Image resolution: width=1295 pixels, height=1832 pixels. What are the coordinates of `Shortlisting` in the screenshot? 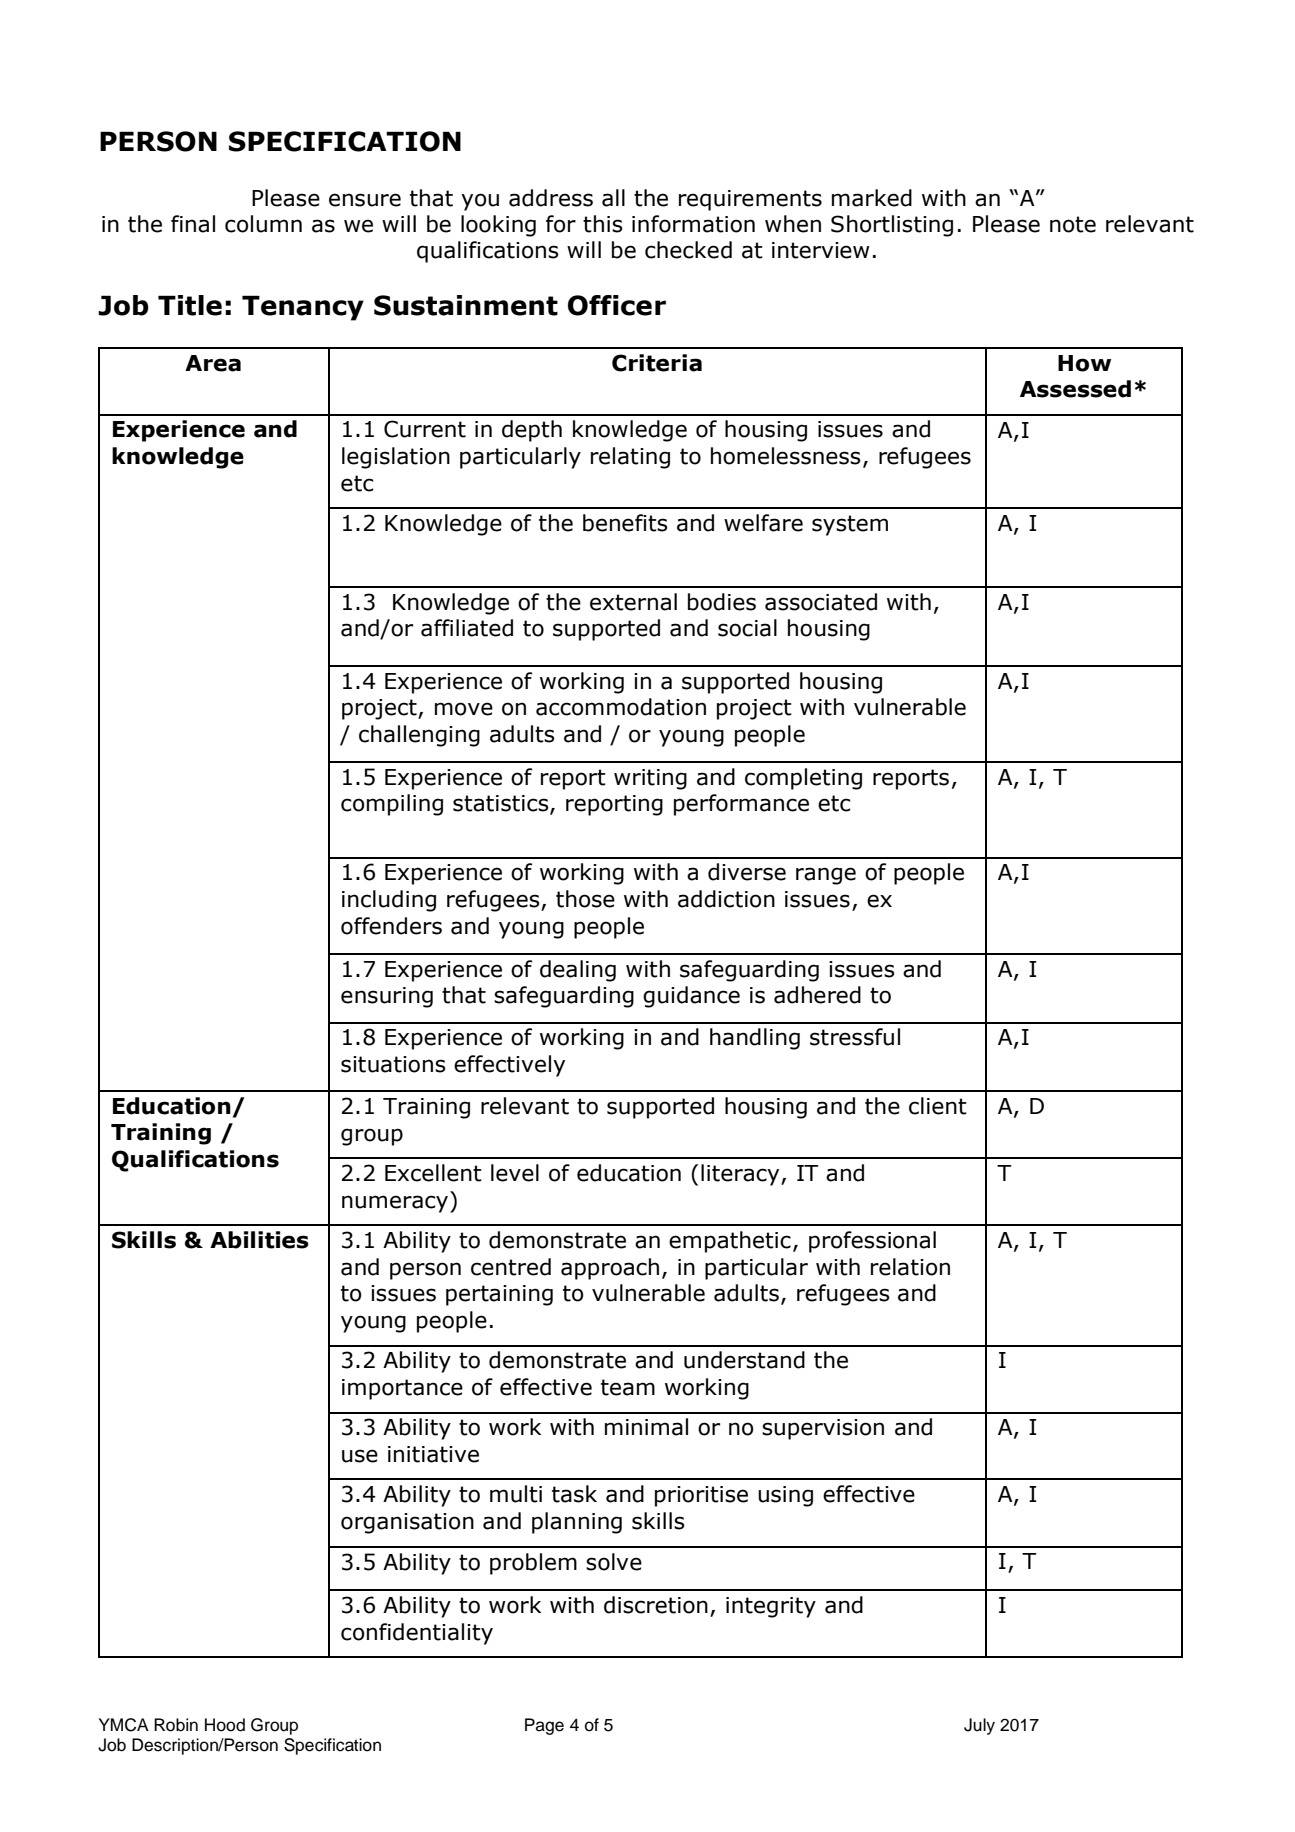 It's located at (892, 226).
